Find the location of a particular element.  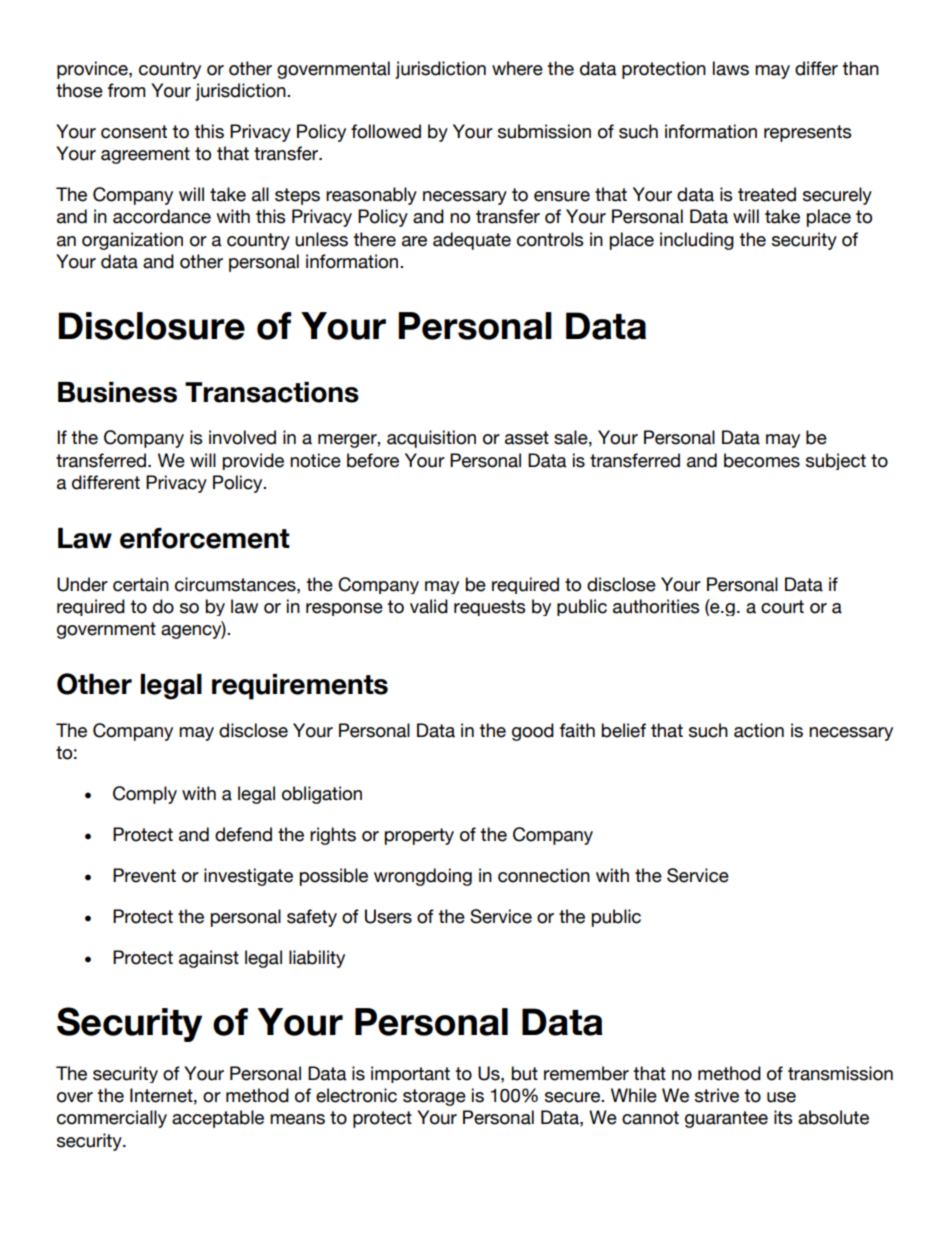

from is located at coordinates (126, 90).
